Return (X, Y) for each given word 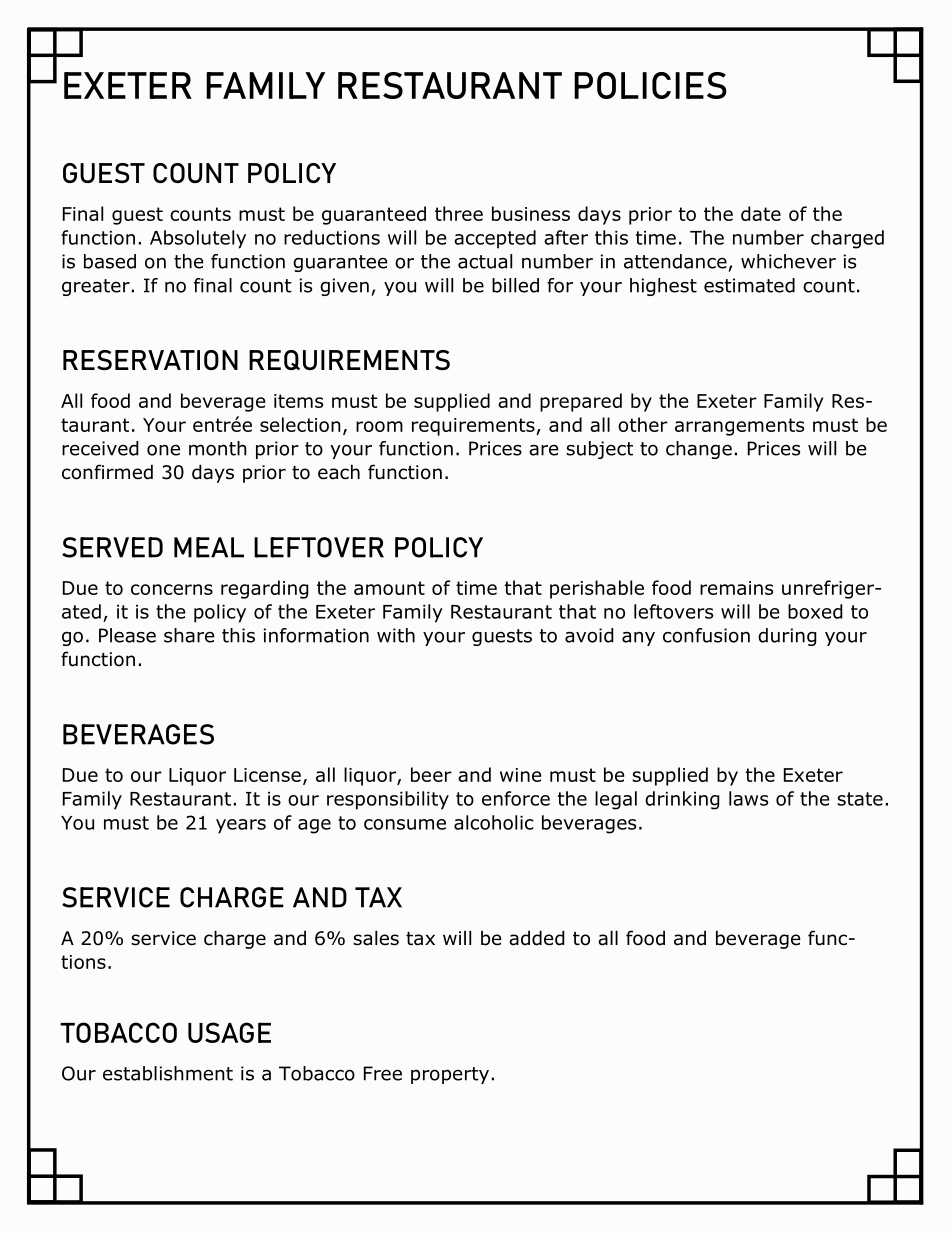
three (459, 213)
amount (389, 588)
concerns (172, 589)
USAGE (229, 1032)
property (450, 1075)
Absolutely (198, 239)
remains (736, 588)
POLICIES (650, 85)
